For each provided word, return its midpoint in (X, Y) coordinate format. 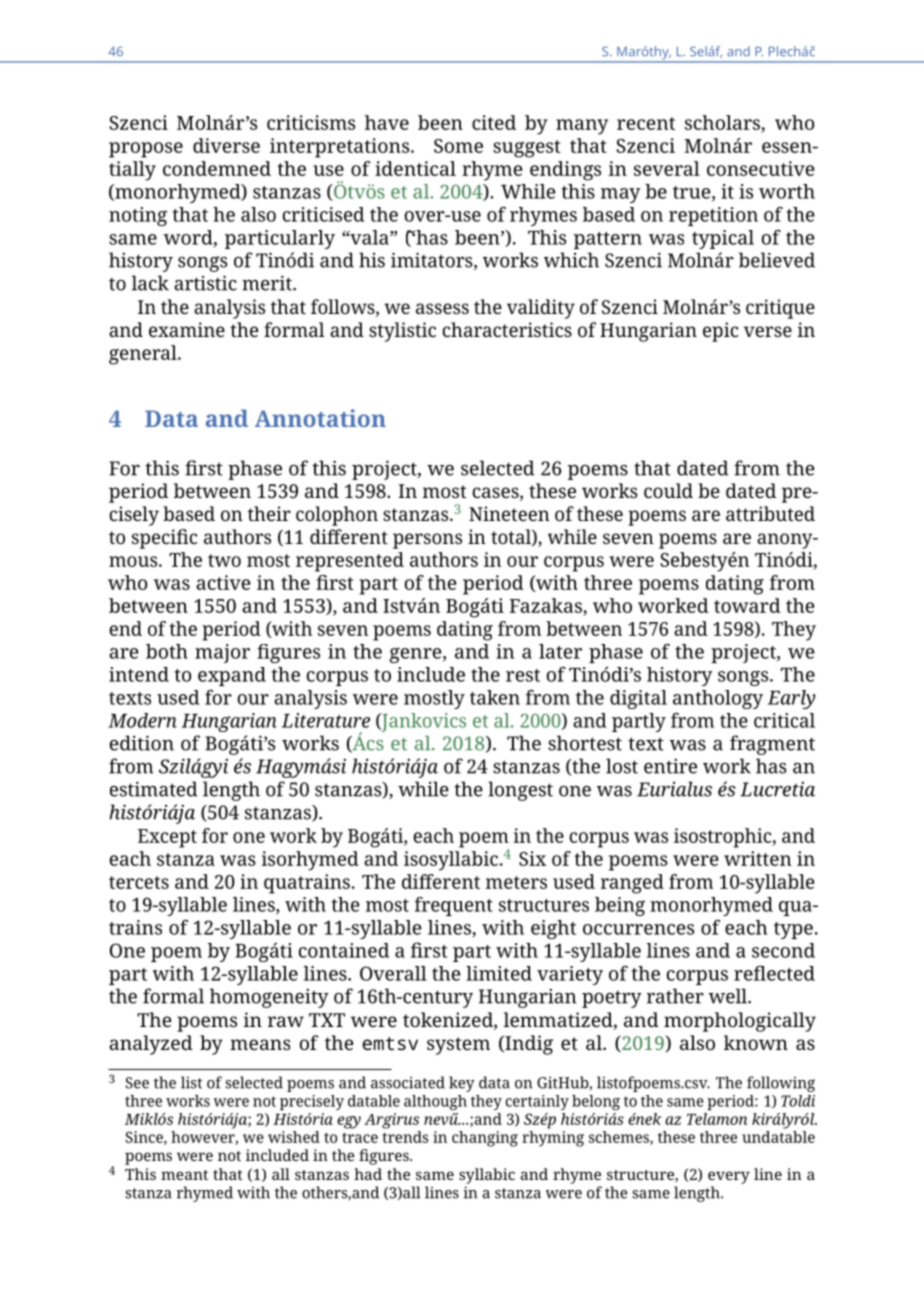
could (668, 490)
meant (184, 1175)
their (269, 513)
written (758, 858)
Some (458, 146)
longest (520, 791)
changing (485, 1139)
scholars (722, 122)
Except (167, 838)
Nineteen (509, 513)
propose (146, 150)
